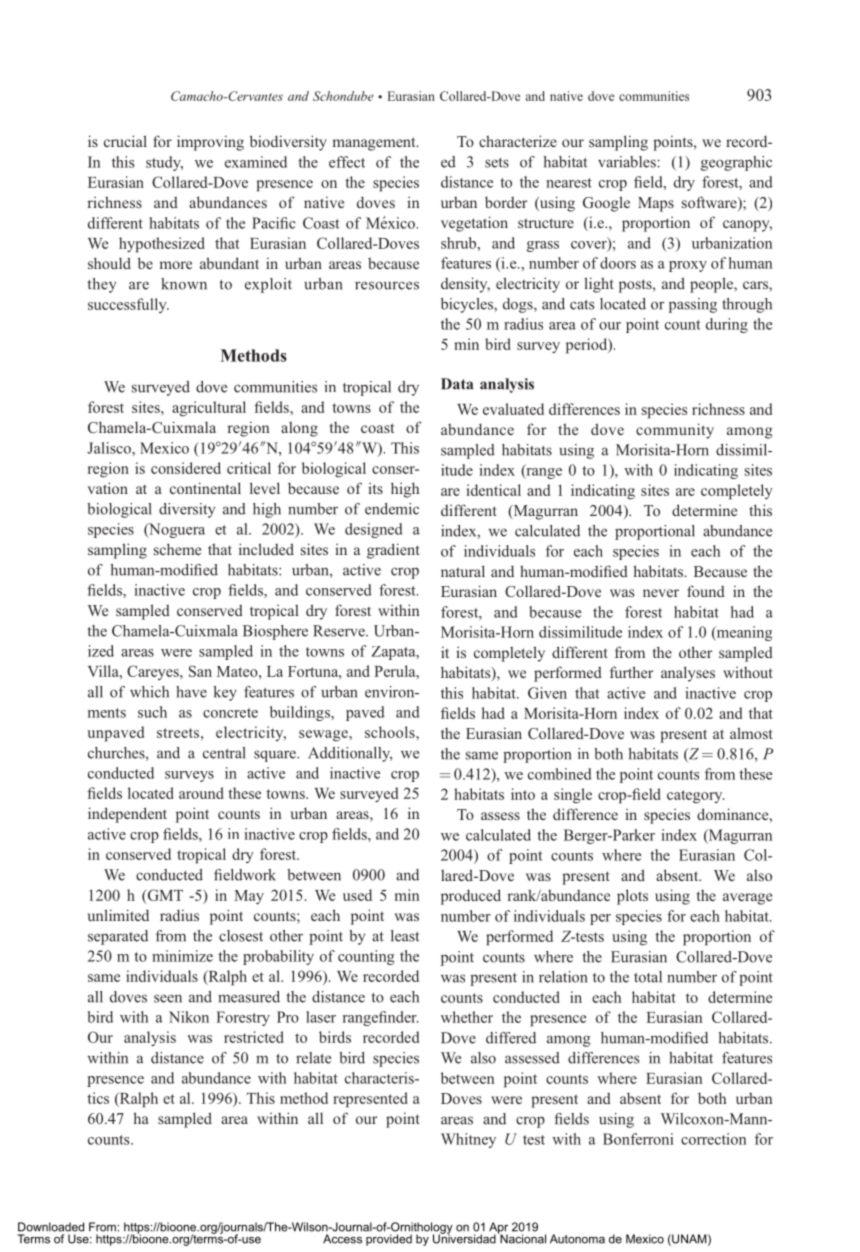  Describe the element at coordinates (149, 692) in the screenshot. I see `which` at that location.
